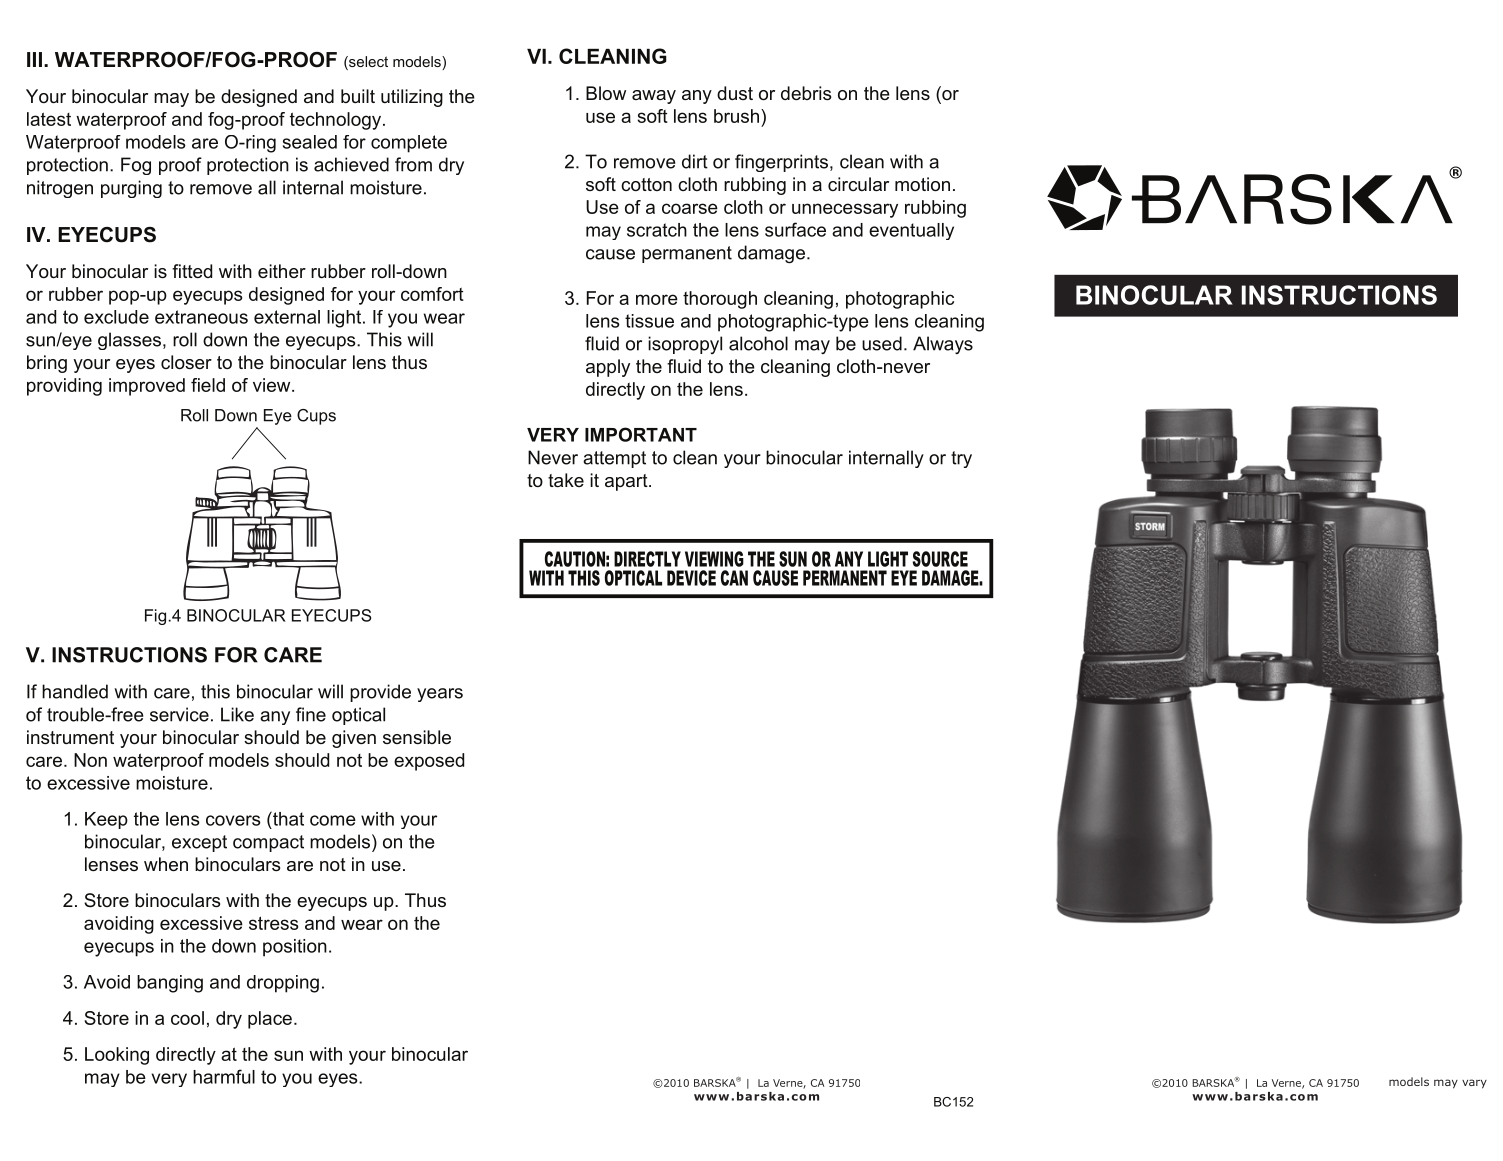  Describe the element at coordinates (233, 820) in the document. I see `covers` at that location.
